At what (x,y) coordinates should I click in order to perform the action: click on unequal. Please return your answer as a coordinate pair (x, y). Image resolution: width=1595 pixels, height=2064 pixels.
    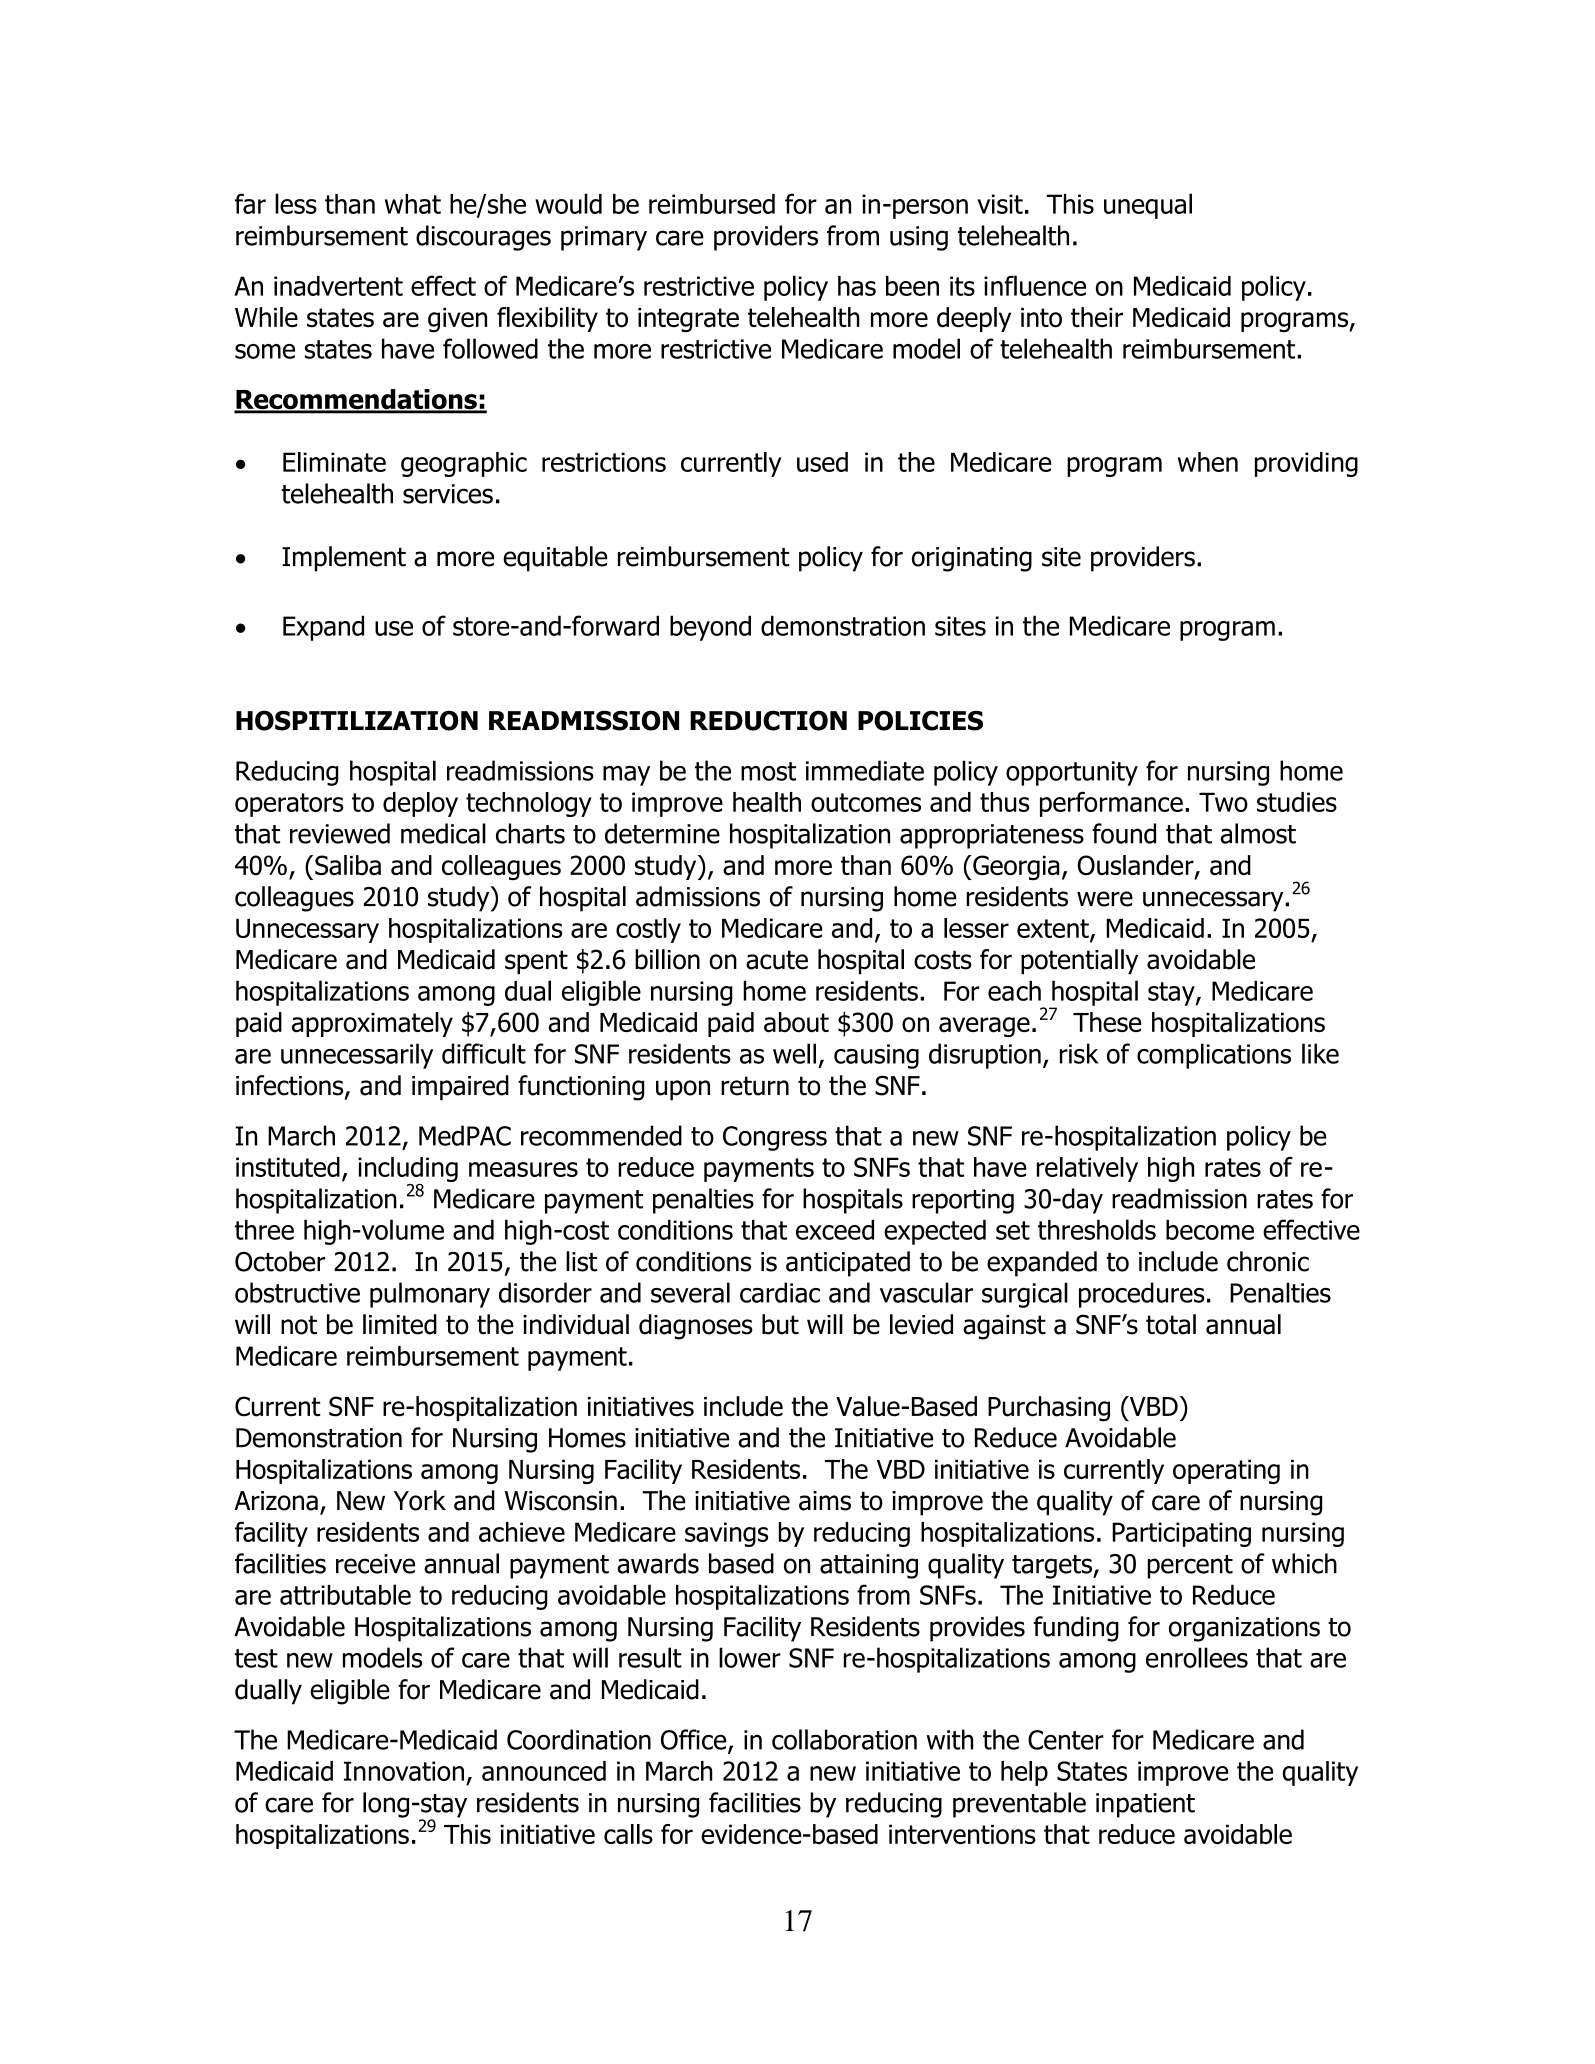
    Looking at the image, I should click on (1148, 206).
